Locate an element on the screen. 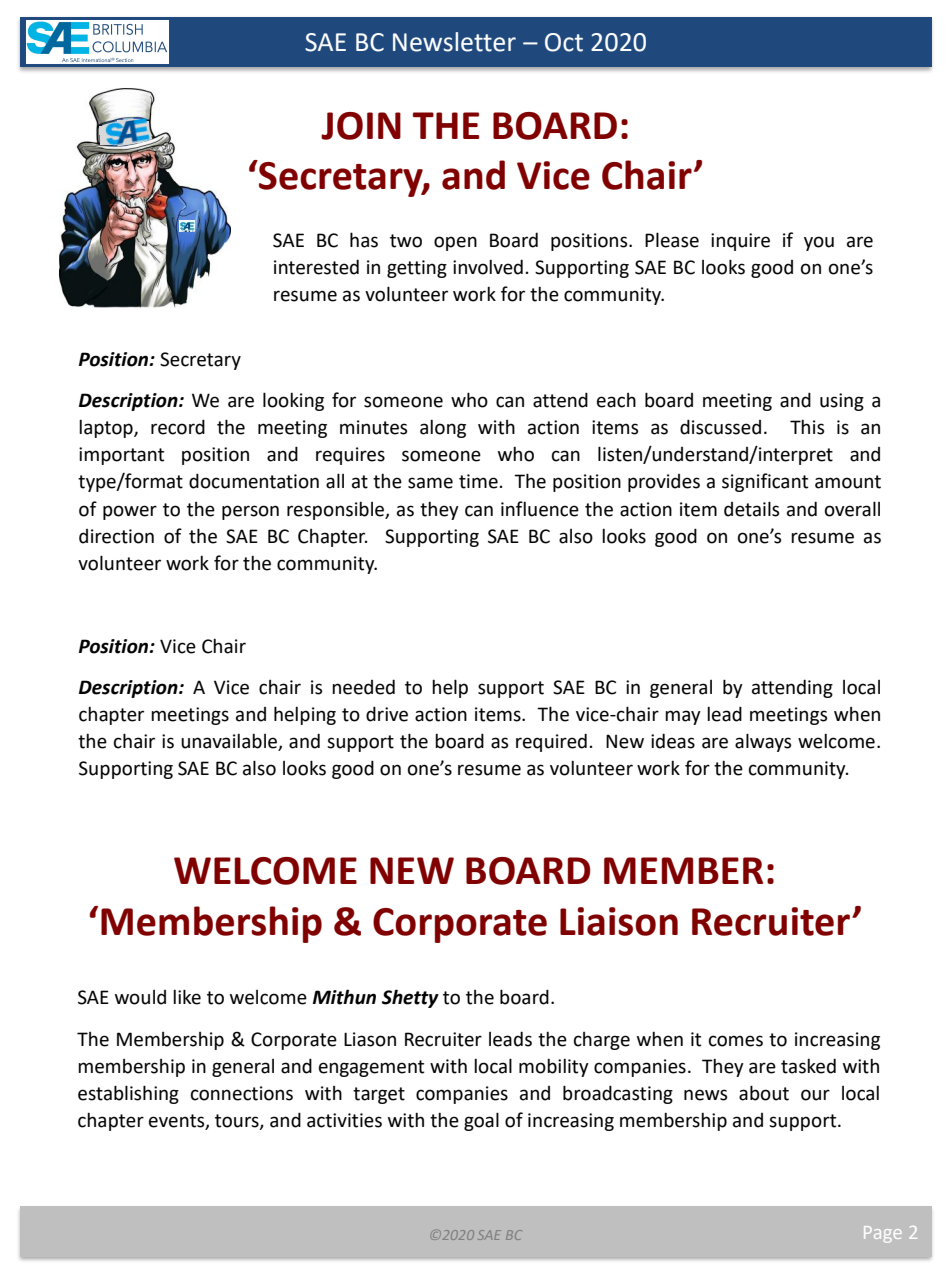 The image size is (952, 1270). Oct is located at coordinates (564, 42).
